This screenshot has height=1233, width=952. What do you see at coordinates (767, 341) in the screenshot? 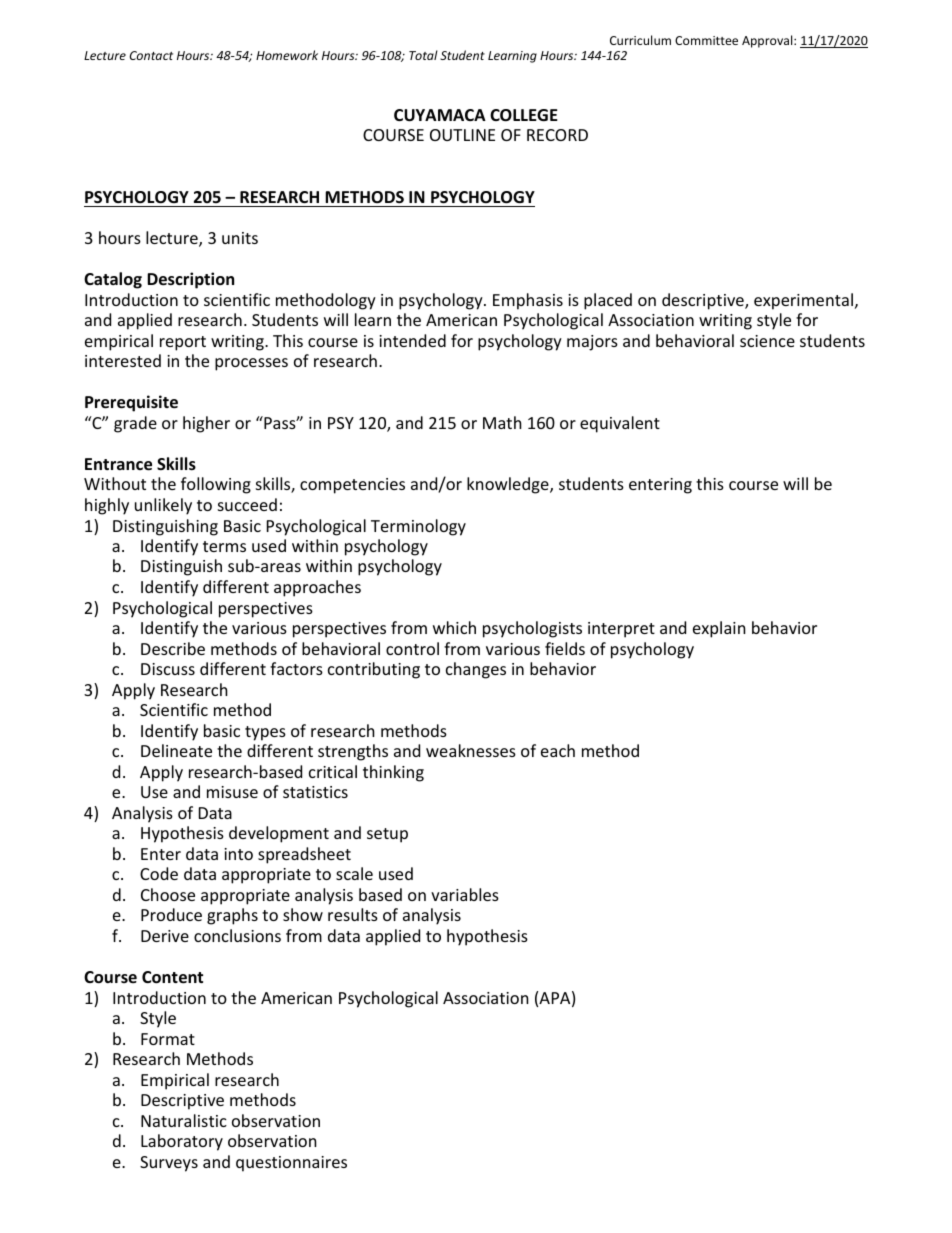
I see `science` at bounding box center [767, 341].
